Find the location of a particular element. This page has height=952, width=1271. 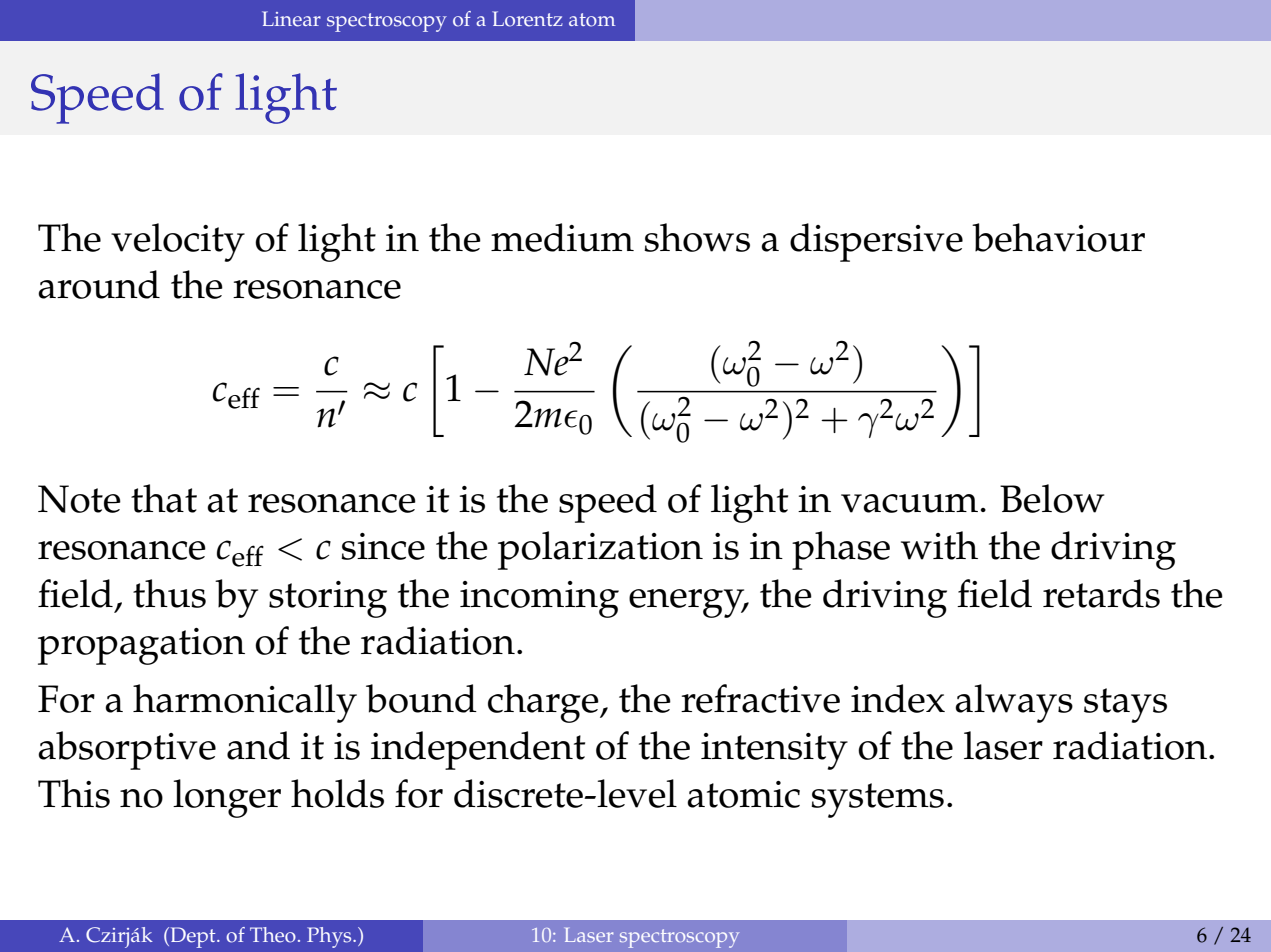

around is located at coordinates (99, 284).
